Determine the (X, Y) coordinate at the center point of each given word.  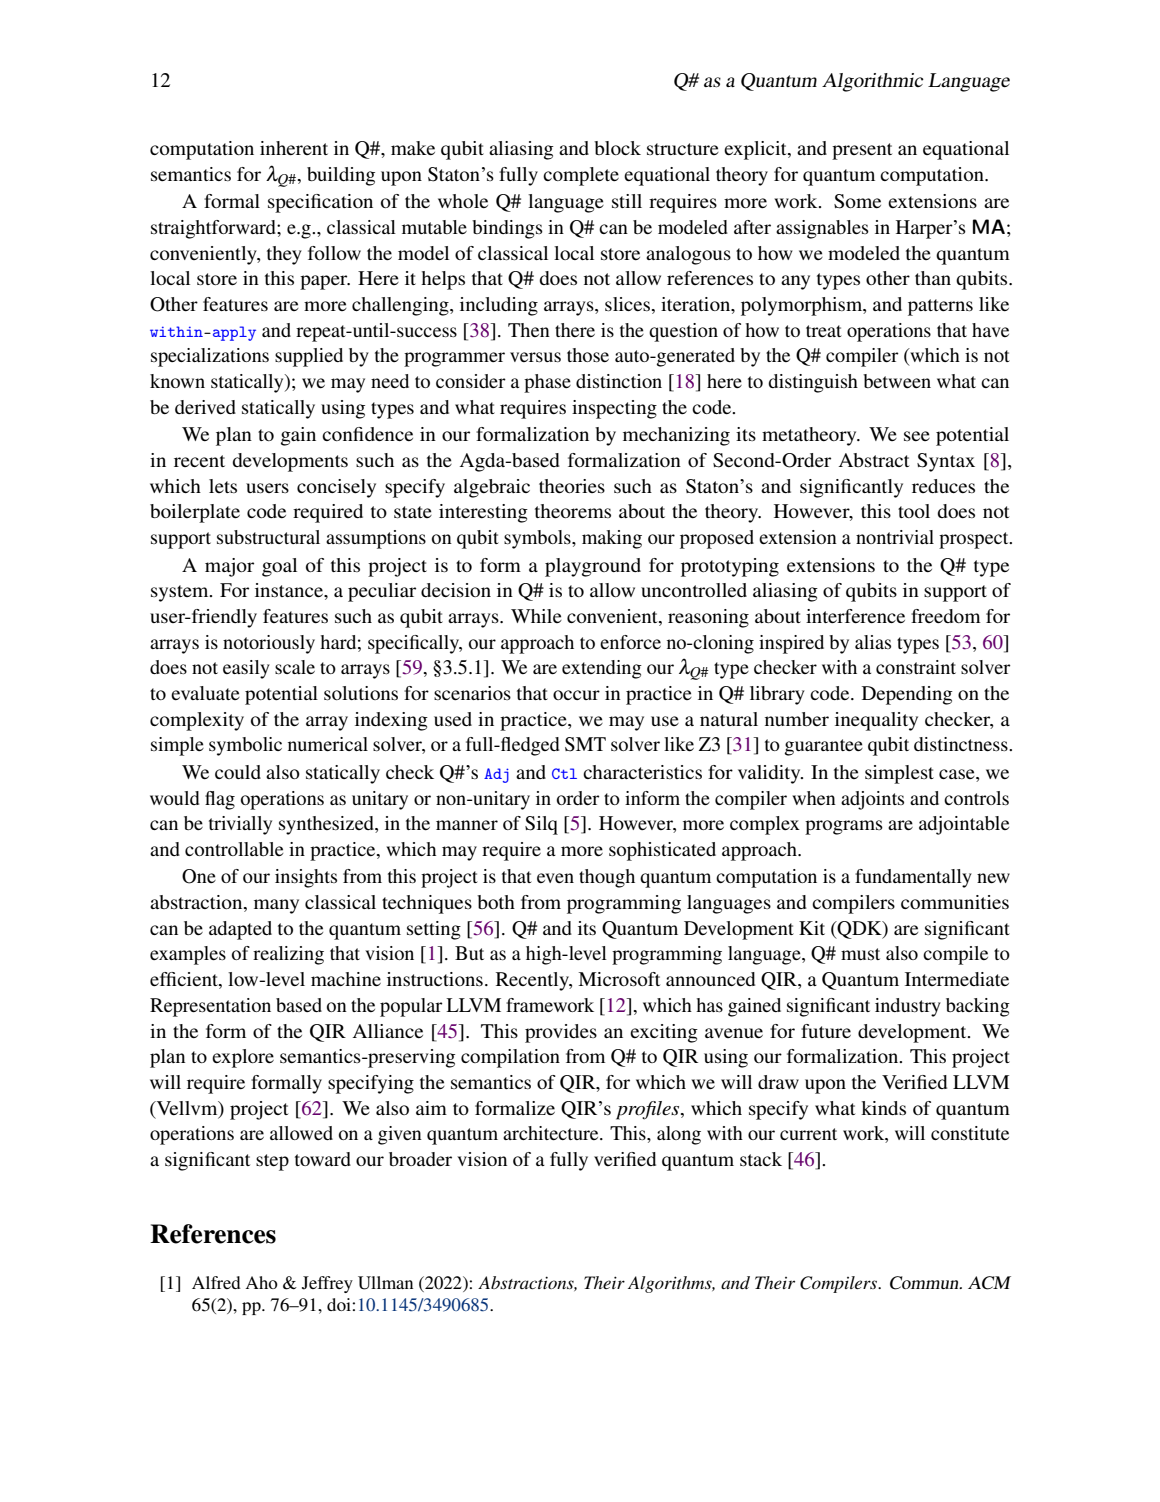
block (617, 148)
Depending (907, 695)
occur (576, 695)
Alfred (216, 1282)
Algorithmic (873, 82)
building (341, 176)
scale (295, 667)
